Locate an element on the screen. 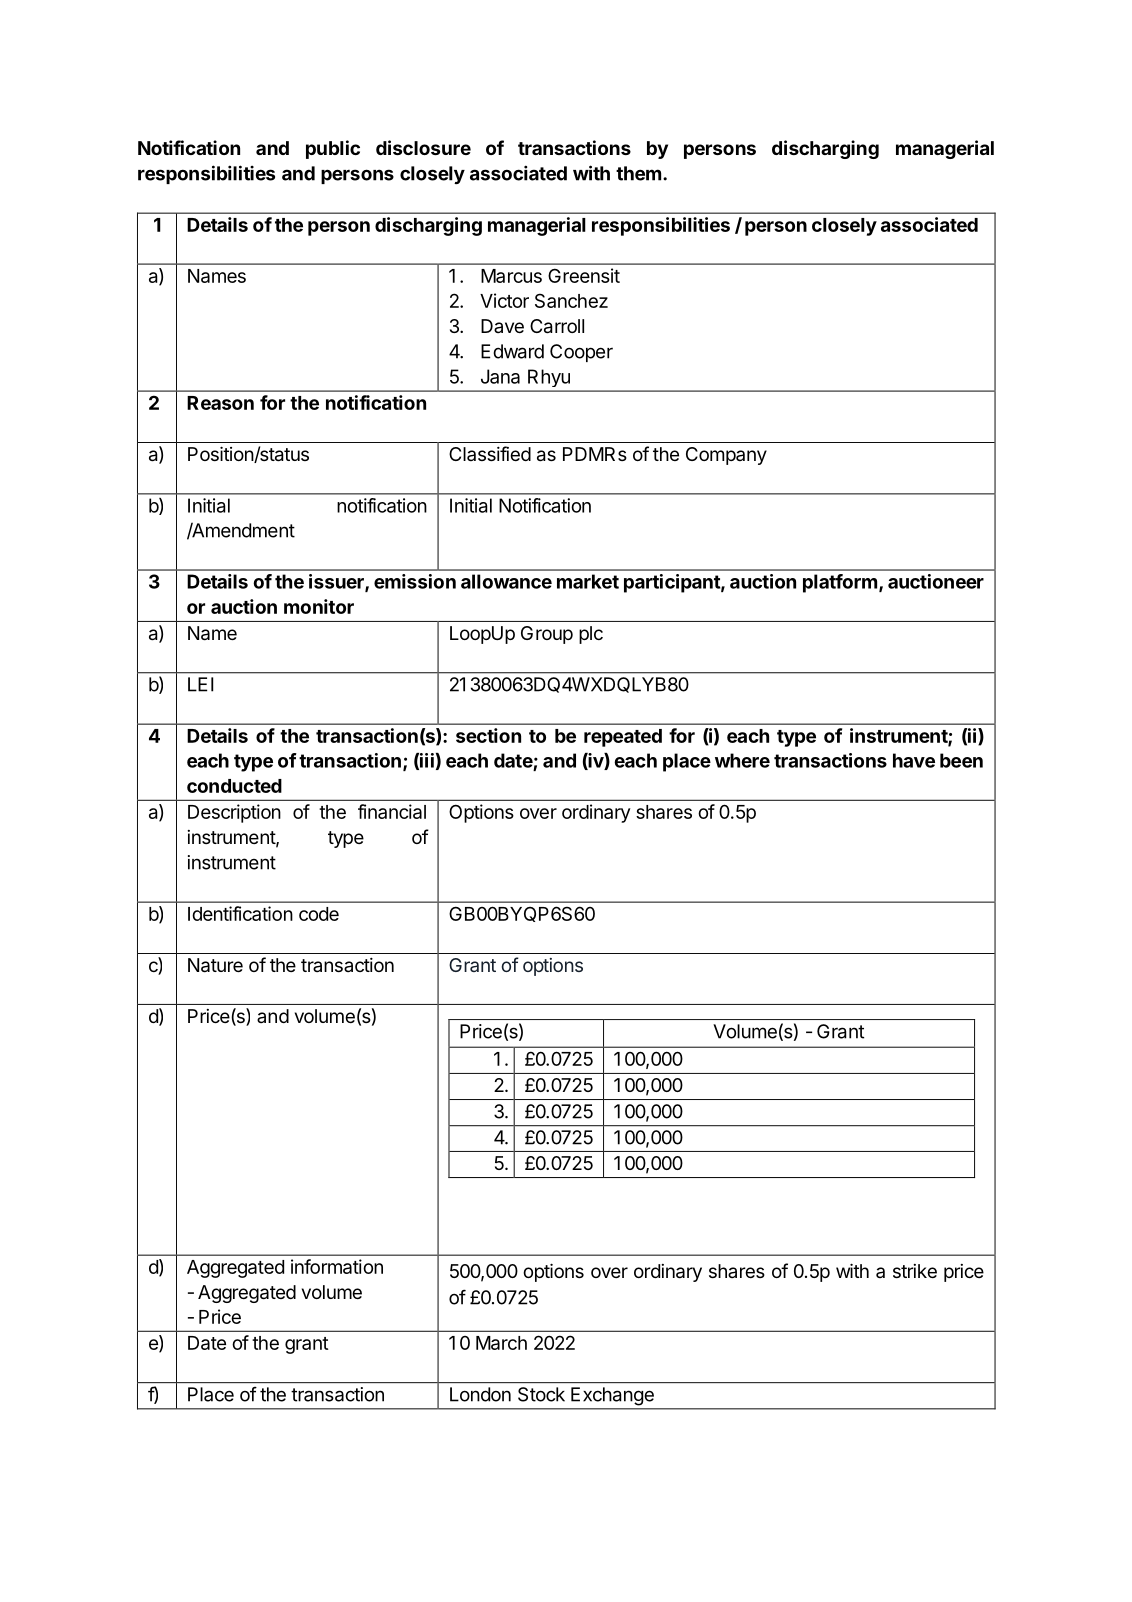  platform is located at coordinates (840, 583).
